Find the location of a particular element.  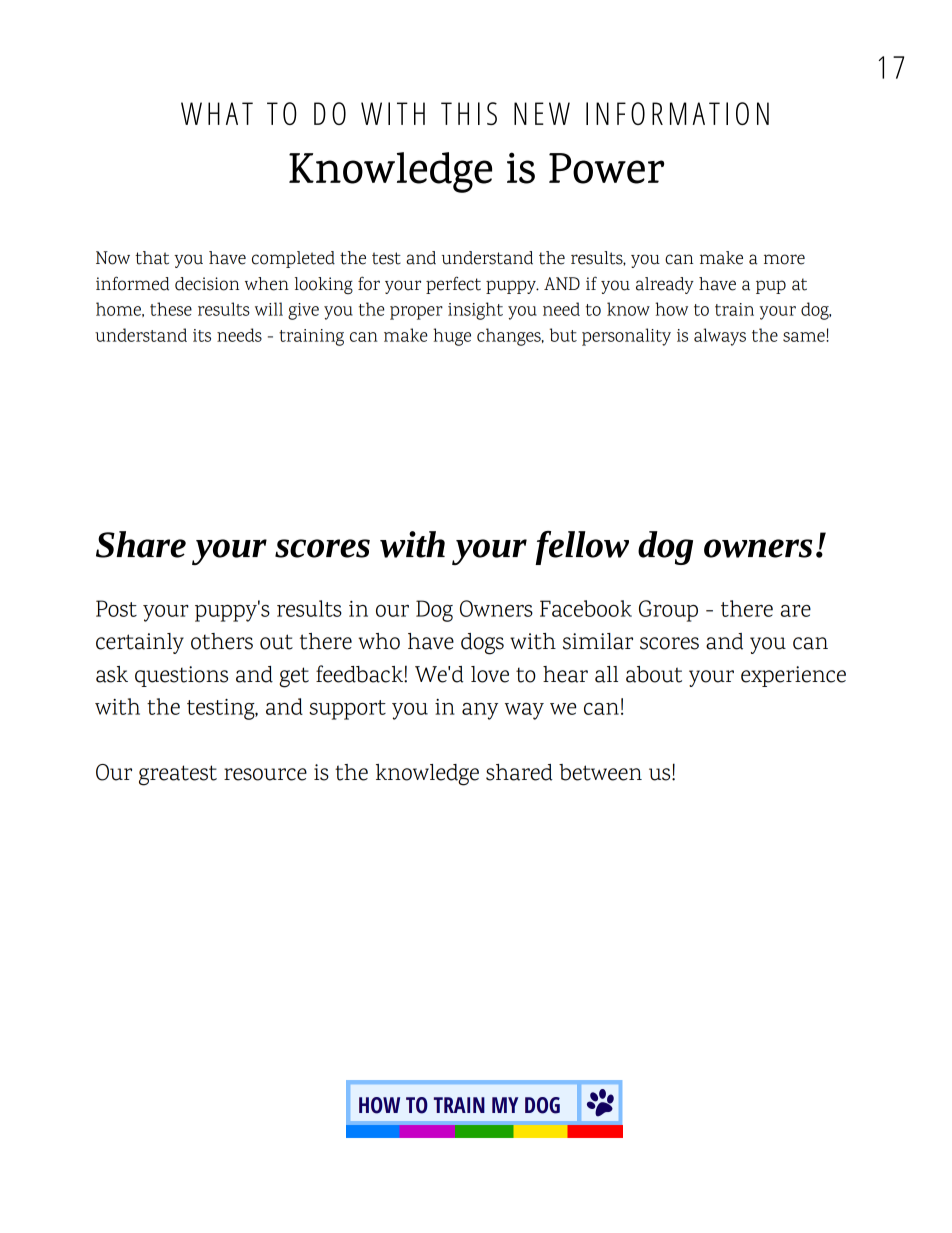

between is located at coordinates (600, 772).
